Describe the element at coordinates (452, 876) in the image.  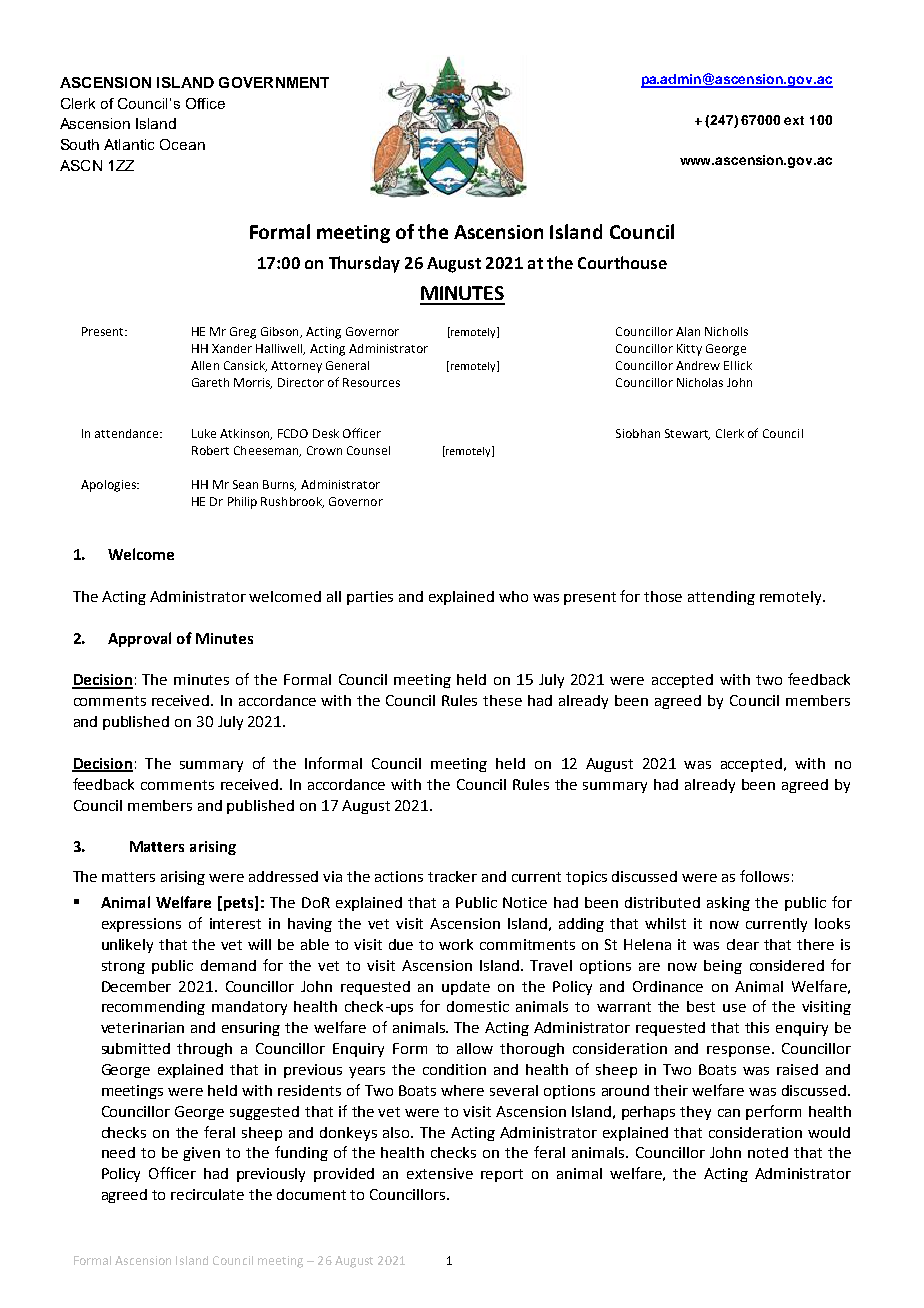
I see `tracker` at that location.
